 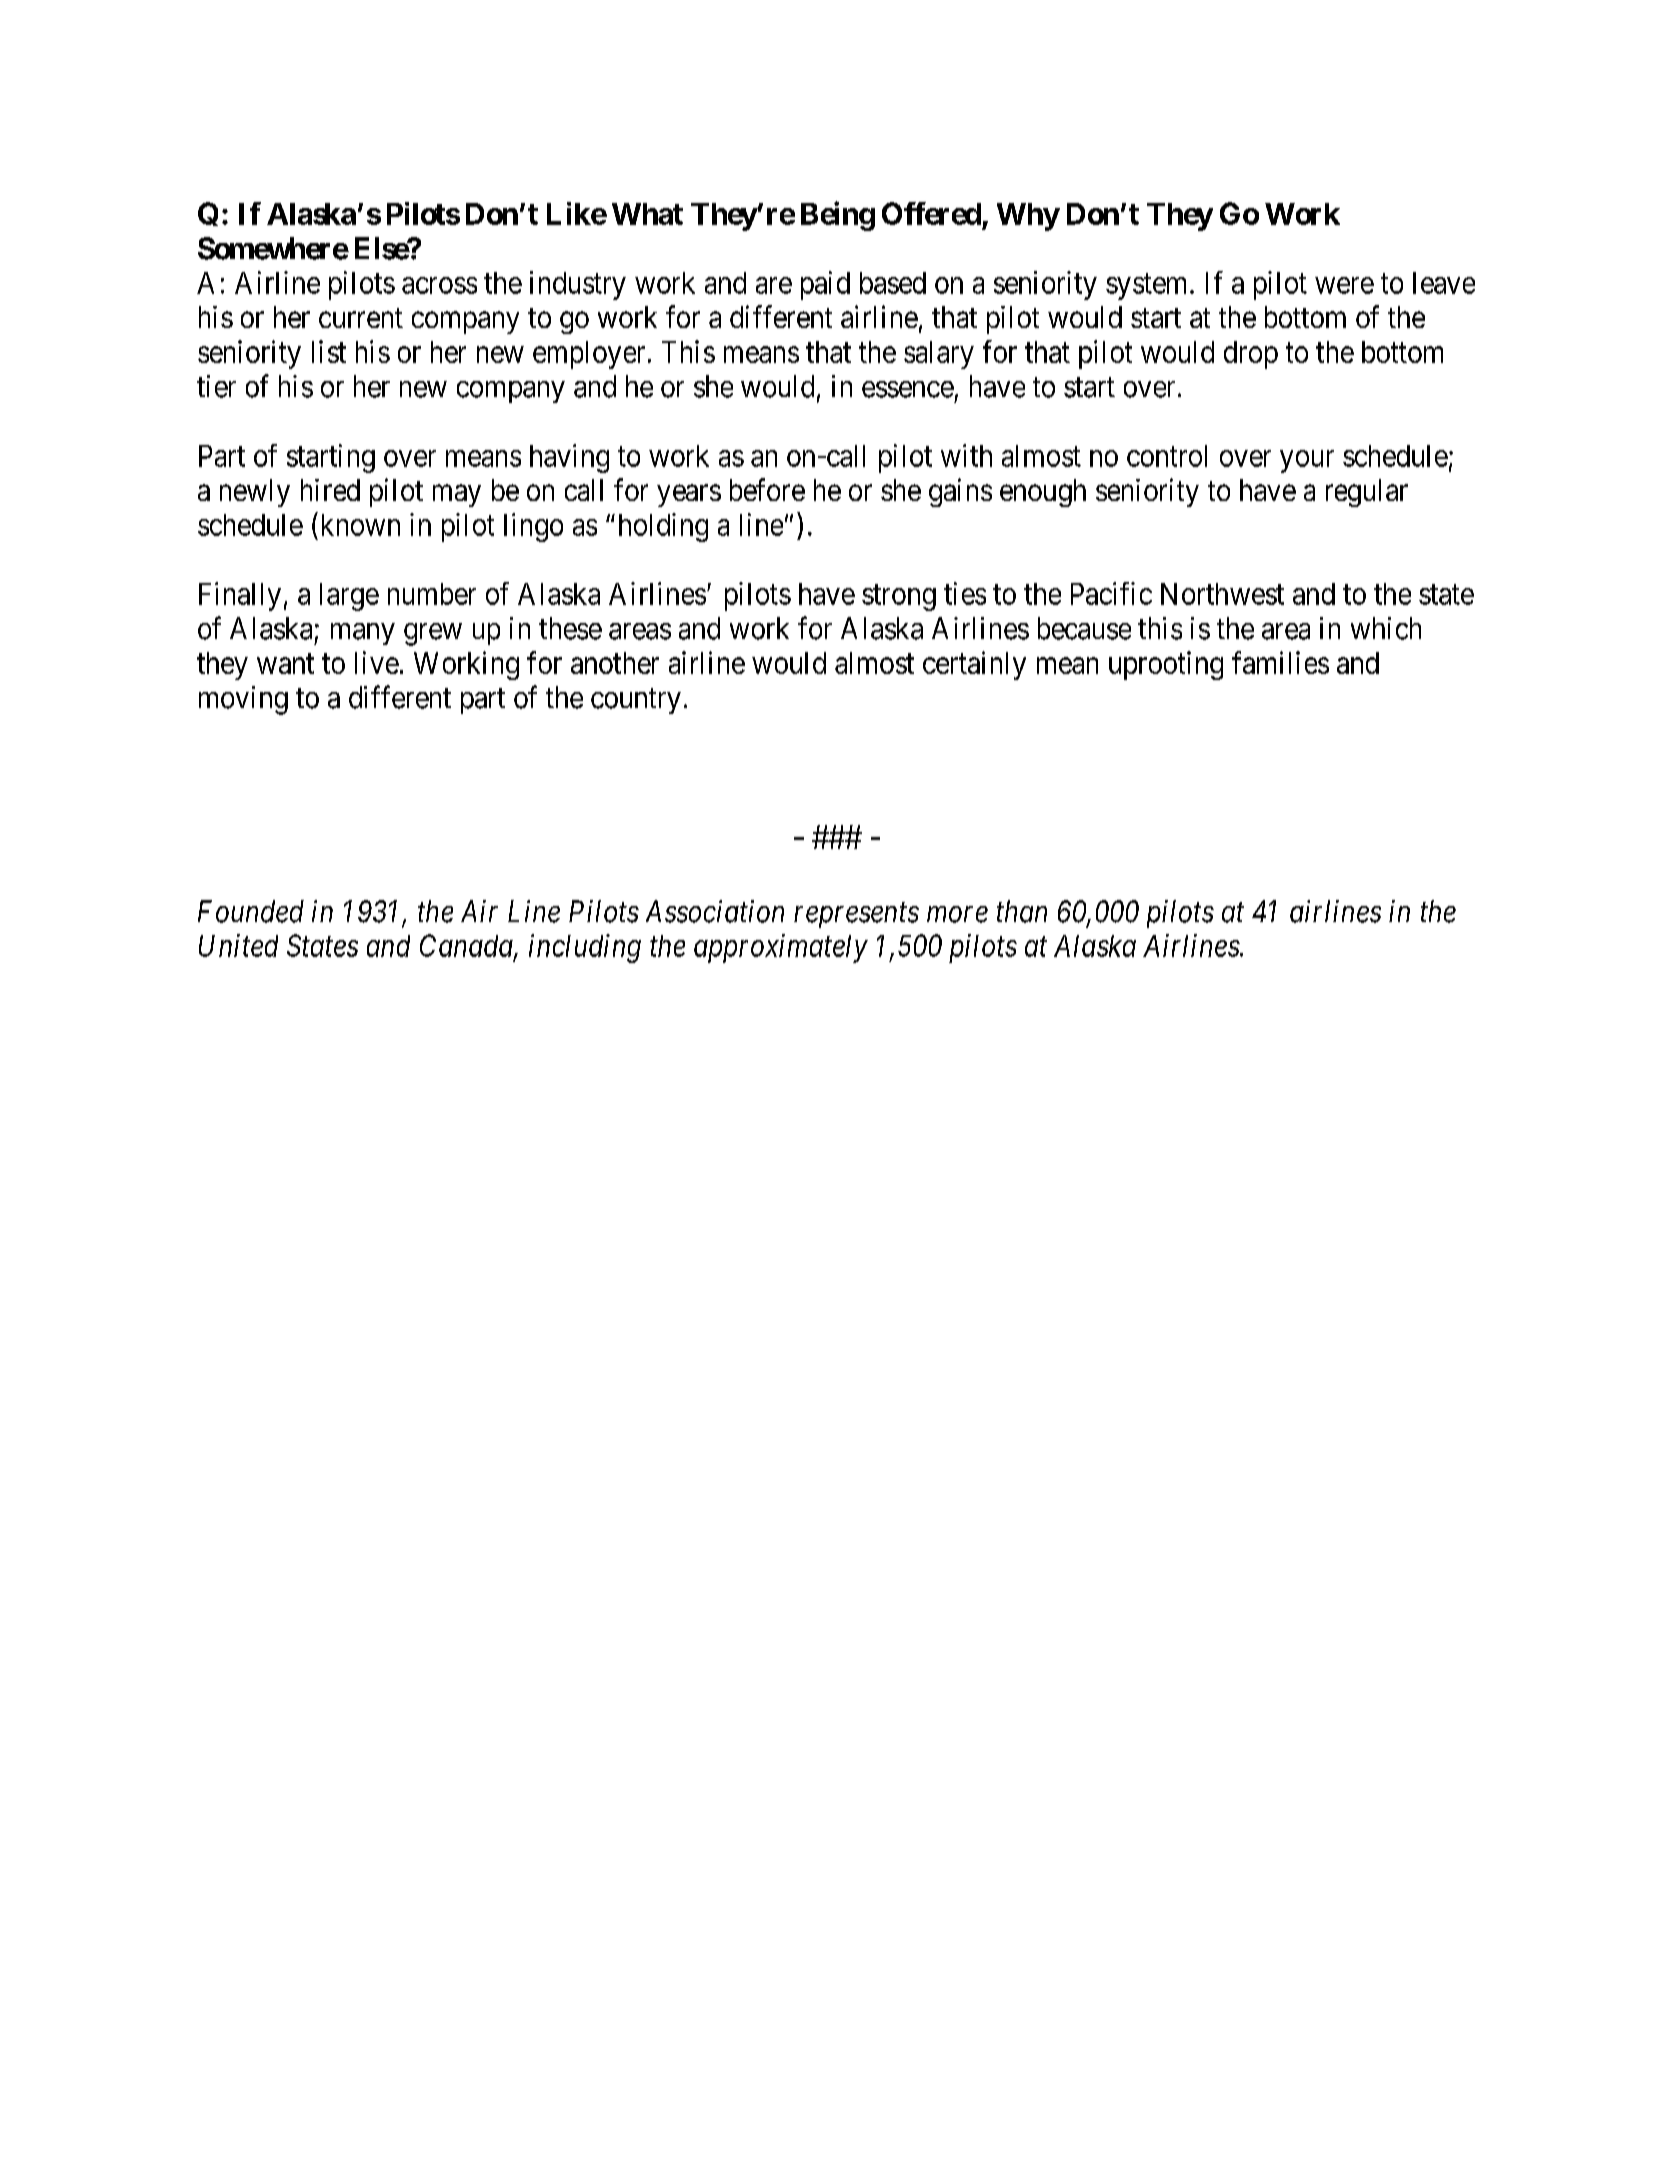 What do you see at coordinates (1307, 461) in the image?
I see `your` at bounding box center [1307, 461].
